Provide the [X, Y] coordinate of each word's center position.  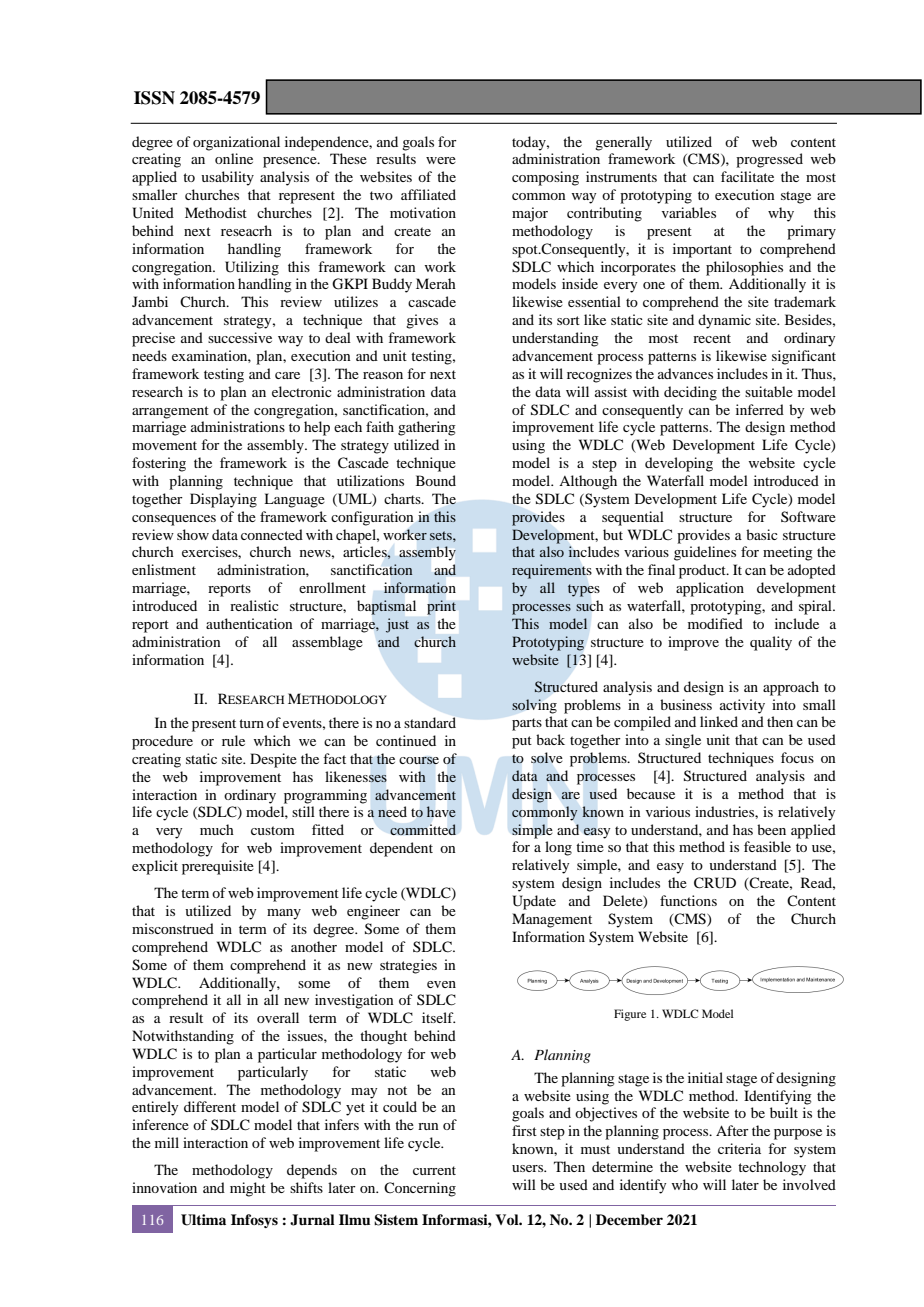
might [248, 1189]
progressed [769, 160]
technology [772, 1168]
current [434, 1170]
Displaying [223, 500]
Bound [436, 480]
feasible [767, 846]
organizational [236, 143]
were [441, 160]
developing [679, 464]
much [217, 829]
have [441, 811]
